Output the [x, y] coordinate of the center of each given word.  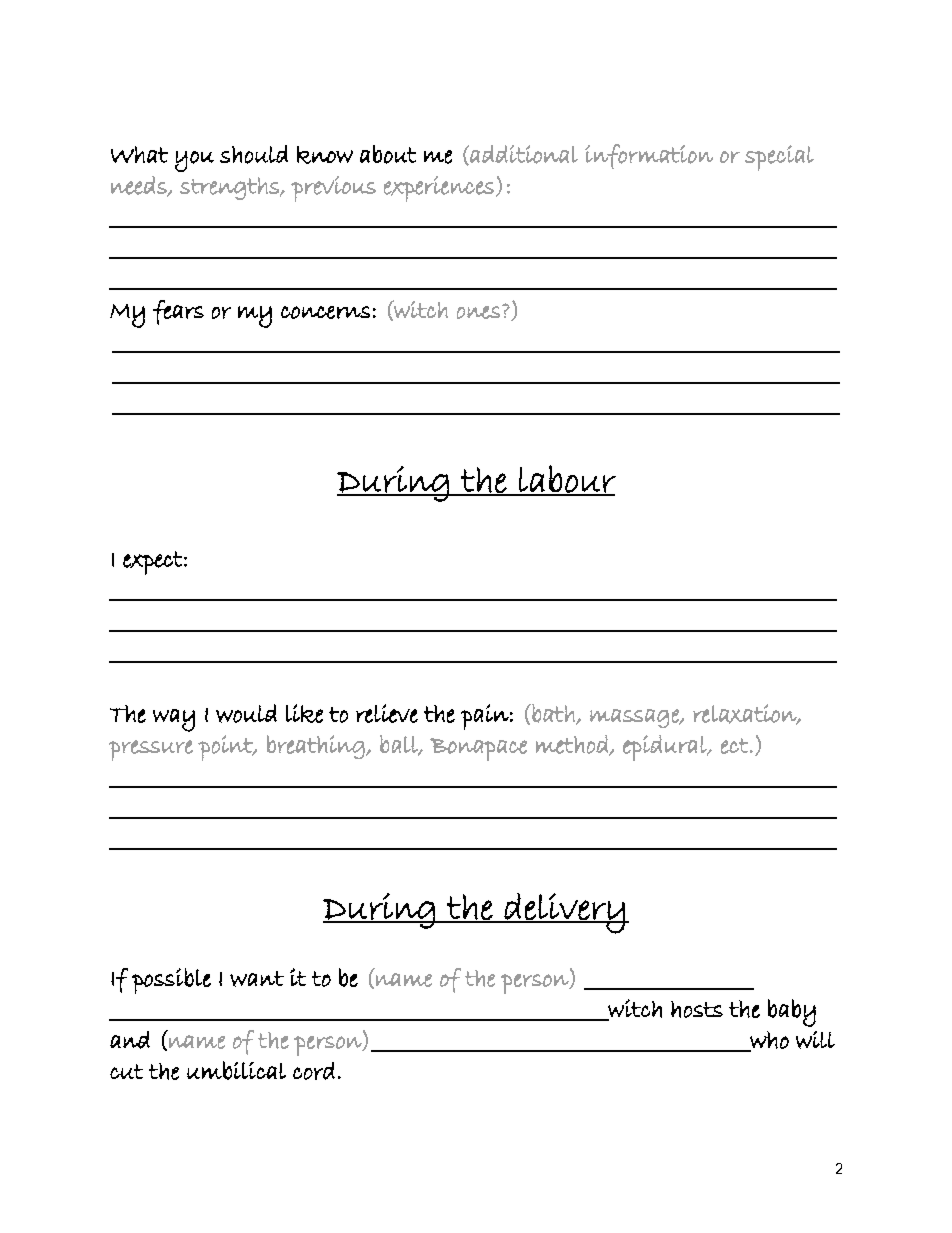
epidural [666, 748]
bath [553, 714]
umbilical [236, 1070]
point [226, 748]
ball [400, 745]
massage [635, 718]
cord [314, 1071]
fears [178, 312]
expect [154, 563]
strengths [230, 188]
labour [566, 480]
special [779, 158]
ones [478, 312]
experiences [439, 189]
